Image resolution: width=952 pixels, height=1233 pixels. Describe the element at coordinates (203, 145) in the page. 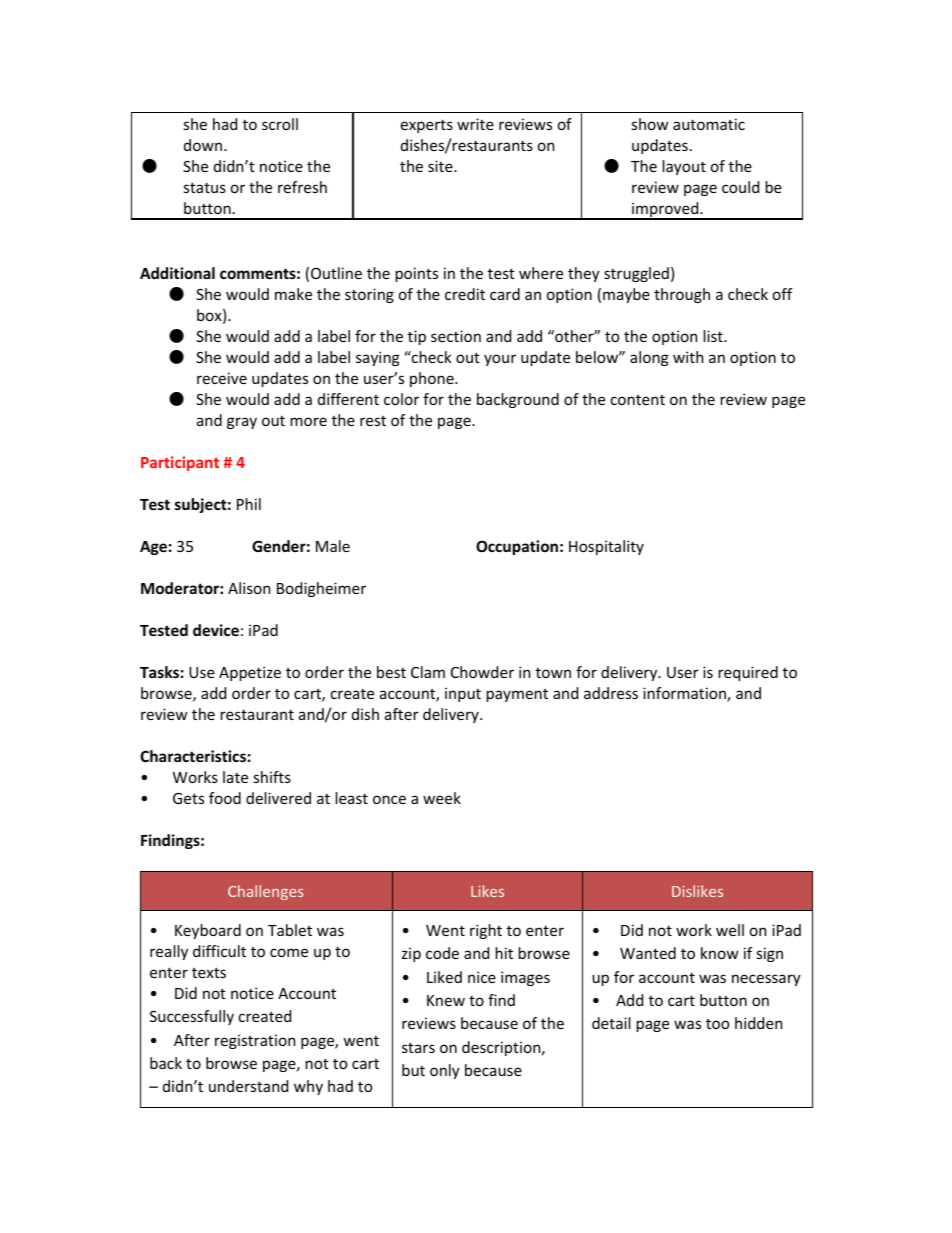

I see `down` at that location.
